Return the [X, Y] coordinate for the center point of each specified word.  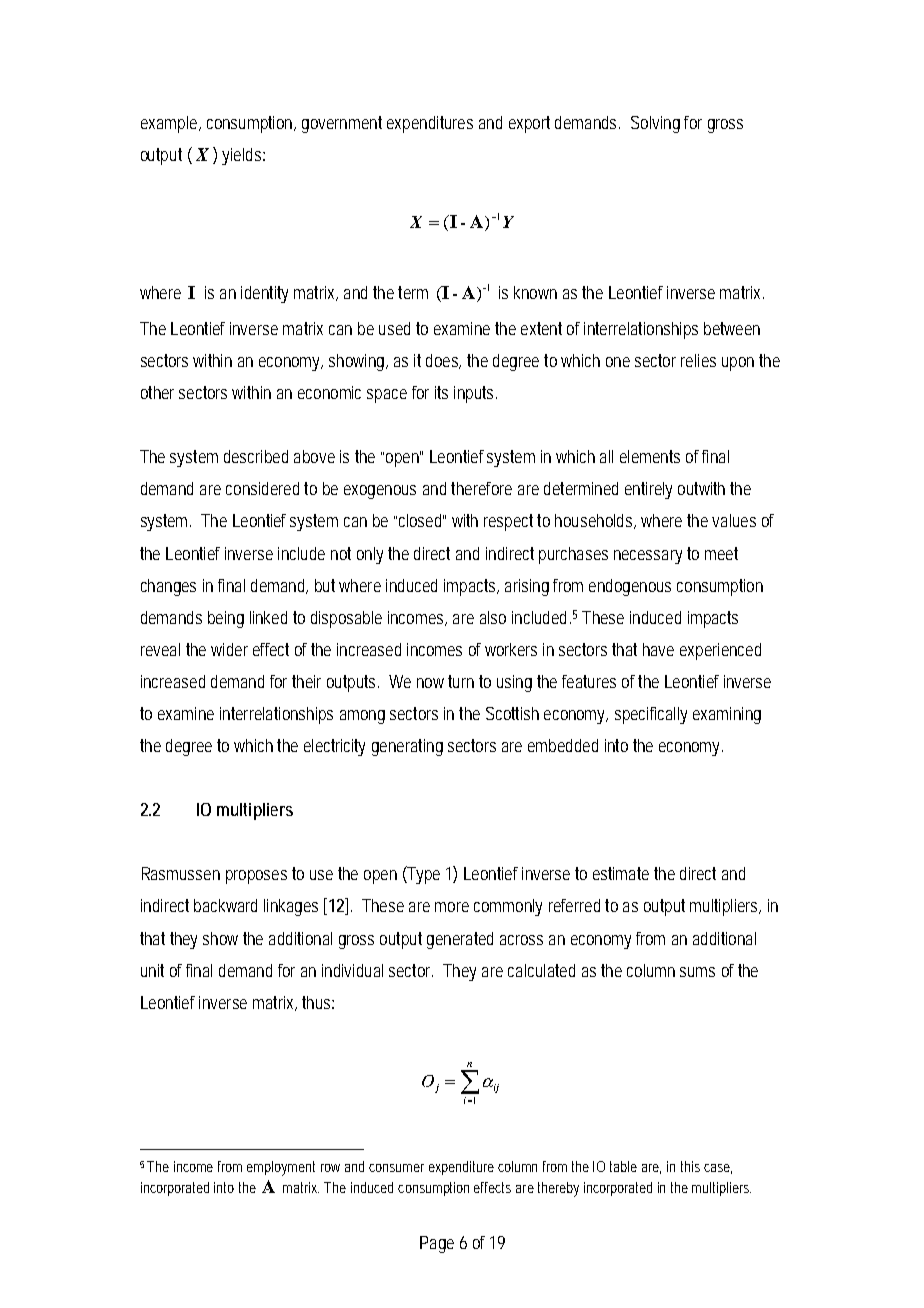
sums [697, 972]
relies [698, 360]
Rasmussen [181, 873]
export [529, 124]
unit [152, 970]
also [493, 617]
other [157, 392]
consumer [396, 1168]
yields [243, 156]
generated [460, 940]
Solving [655, 124]
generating [407, 747]
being [226, 619]
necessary [648, 557]
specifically [651, 715]
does [443, 361]
